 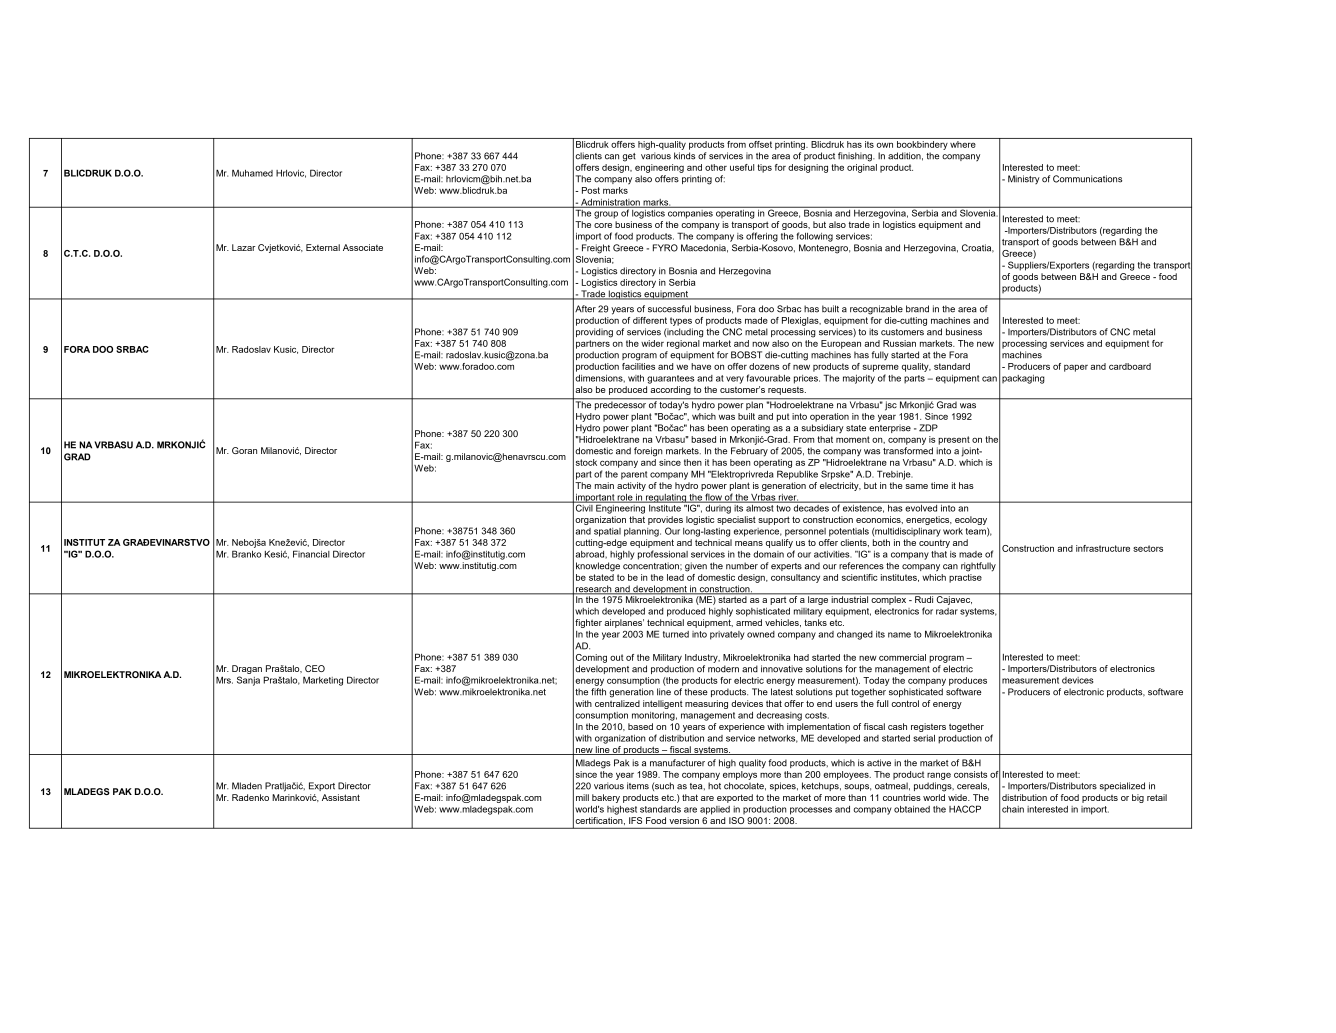 What do you see at coordinates (244, 450) in the image?
I see `Goran` at bounding box center [244, 450].
